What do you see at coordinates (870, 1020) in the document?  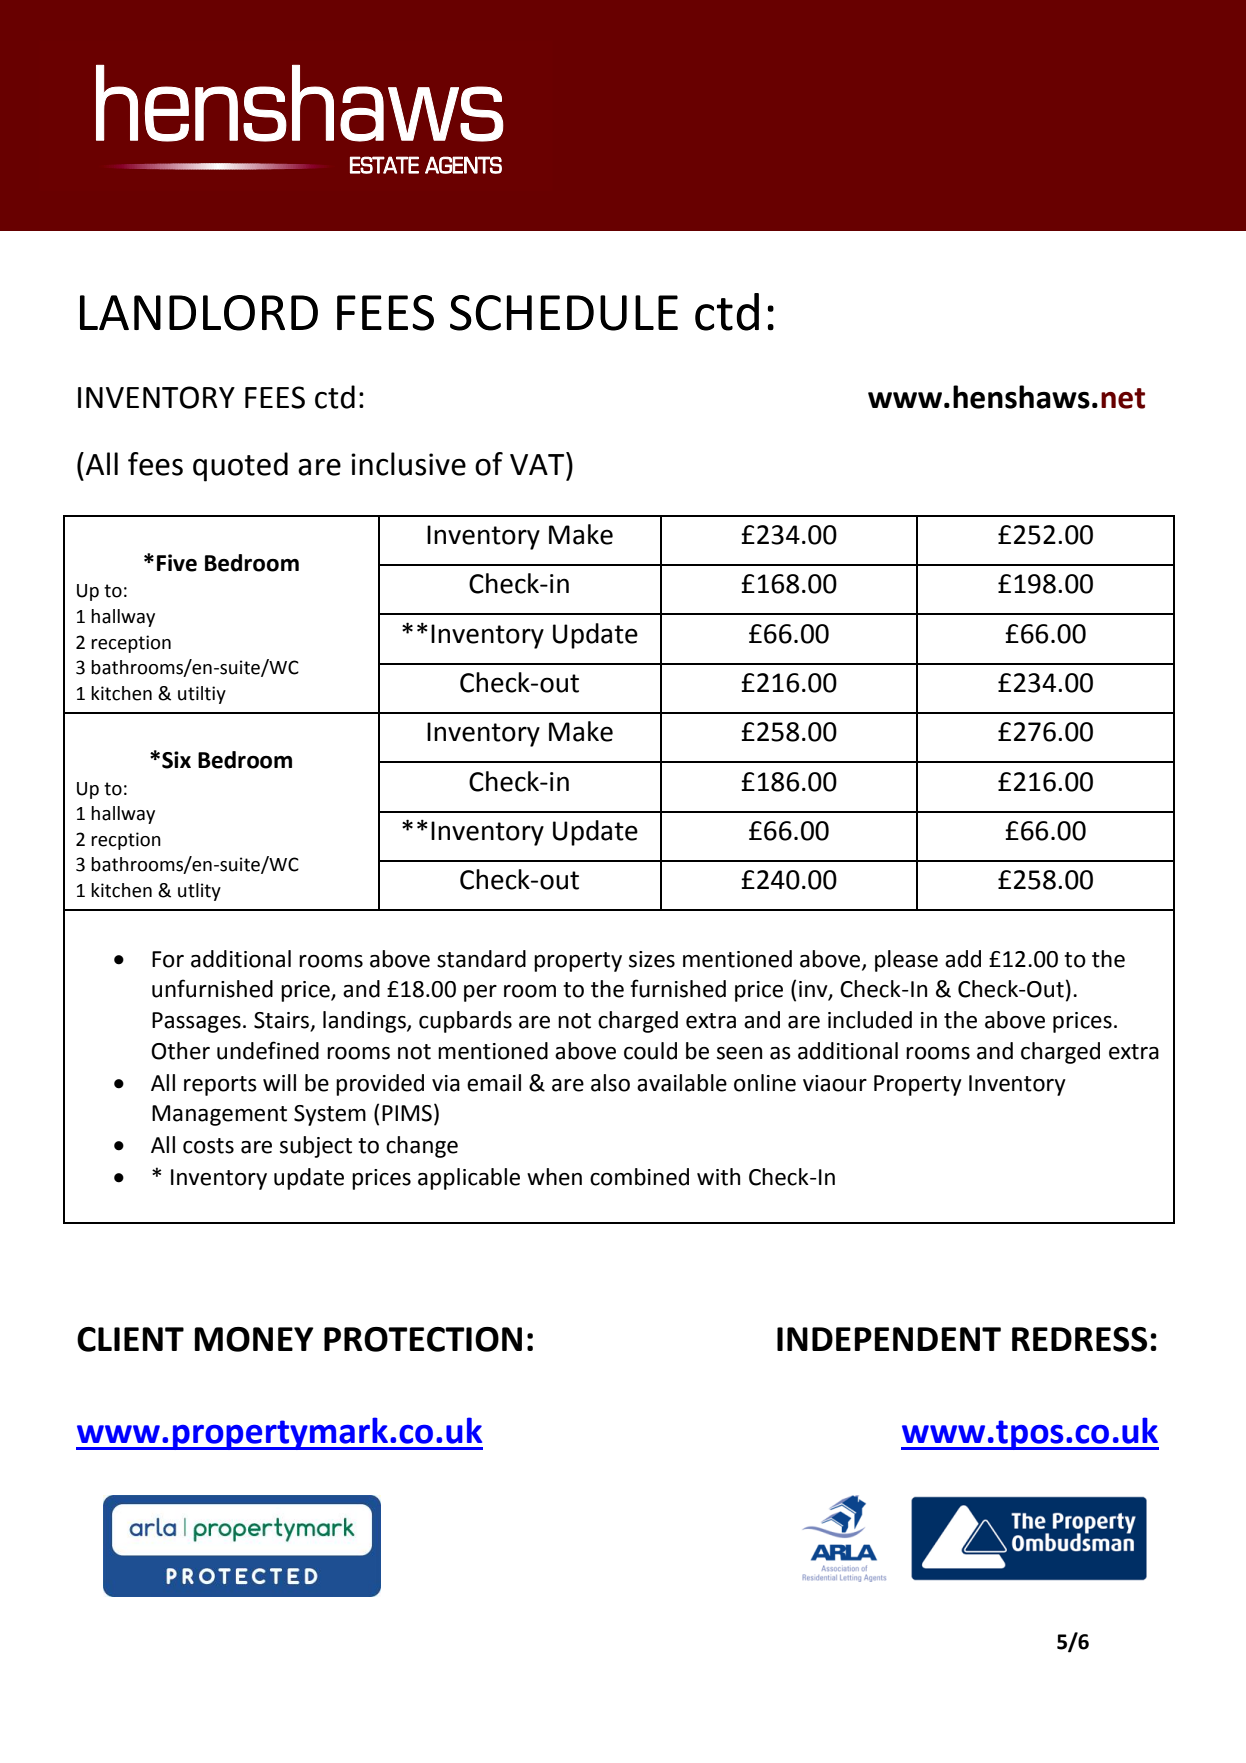 I see `included` at bounding box center [870, 1020].
